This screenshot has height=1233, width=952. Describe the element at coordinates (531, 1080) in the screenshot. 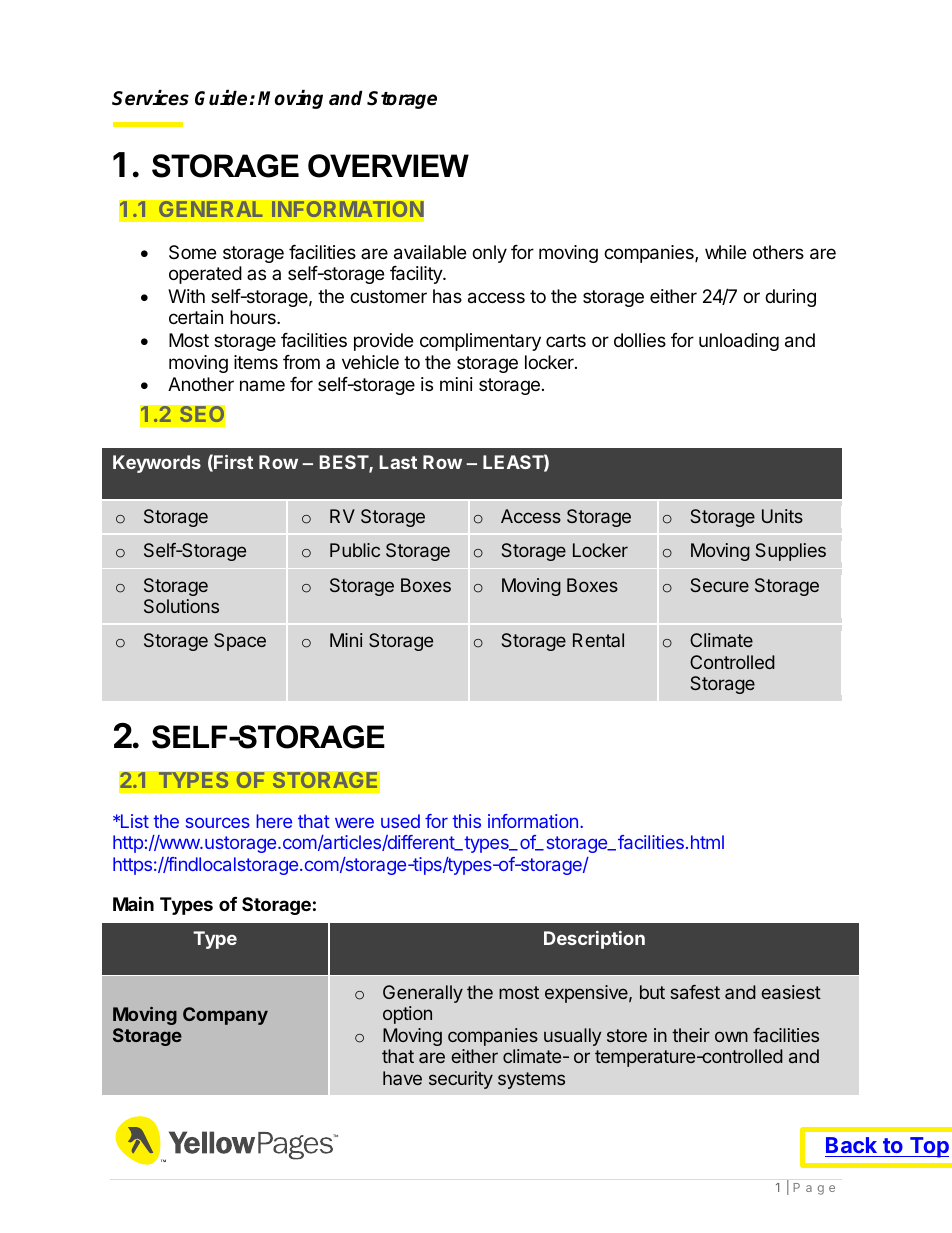

I see `systems` at that location.
